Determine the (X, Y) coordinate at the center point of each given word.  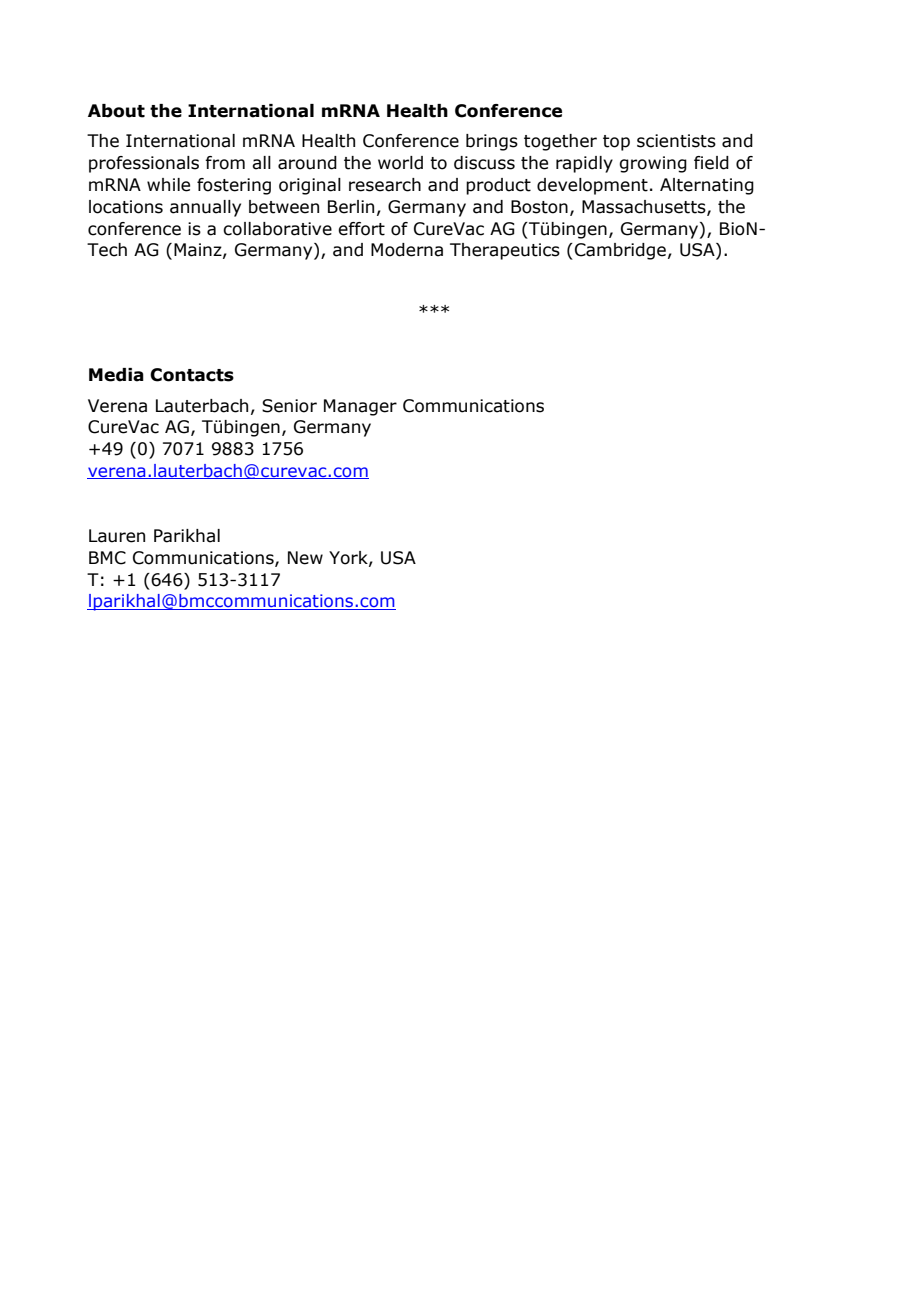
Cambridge (619, 251)
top (616, 143)
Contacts (192, 375)
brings (492, 142)
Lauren (117, 536)
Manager (360, 407)
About (116, 111)
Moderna (407, 250)
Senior (289, 406)
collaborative (277, 229)
